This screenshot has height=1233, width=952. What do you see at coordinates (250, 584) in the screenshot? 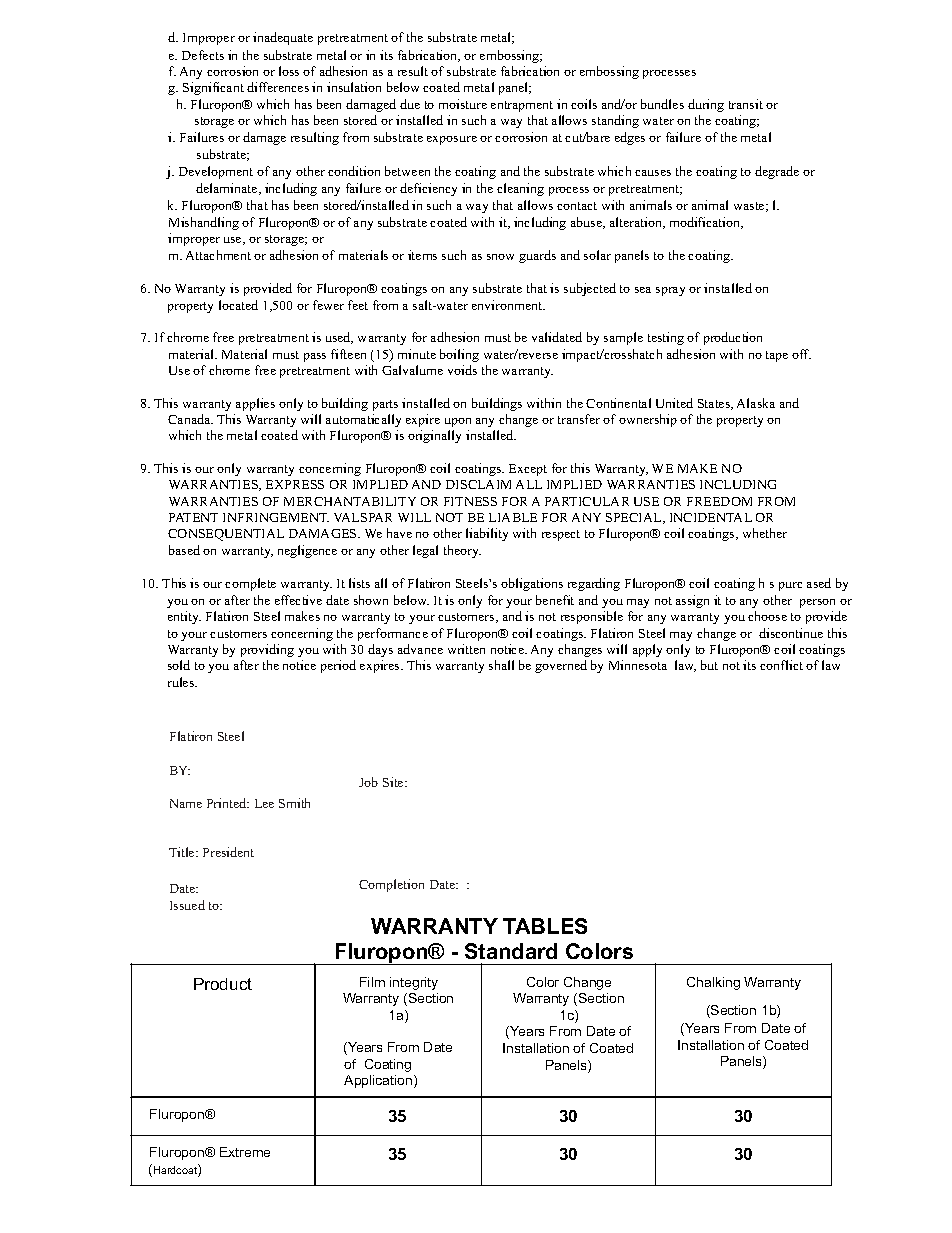
I see `complete` at bounding box center [250, 584].
